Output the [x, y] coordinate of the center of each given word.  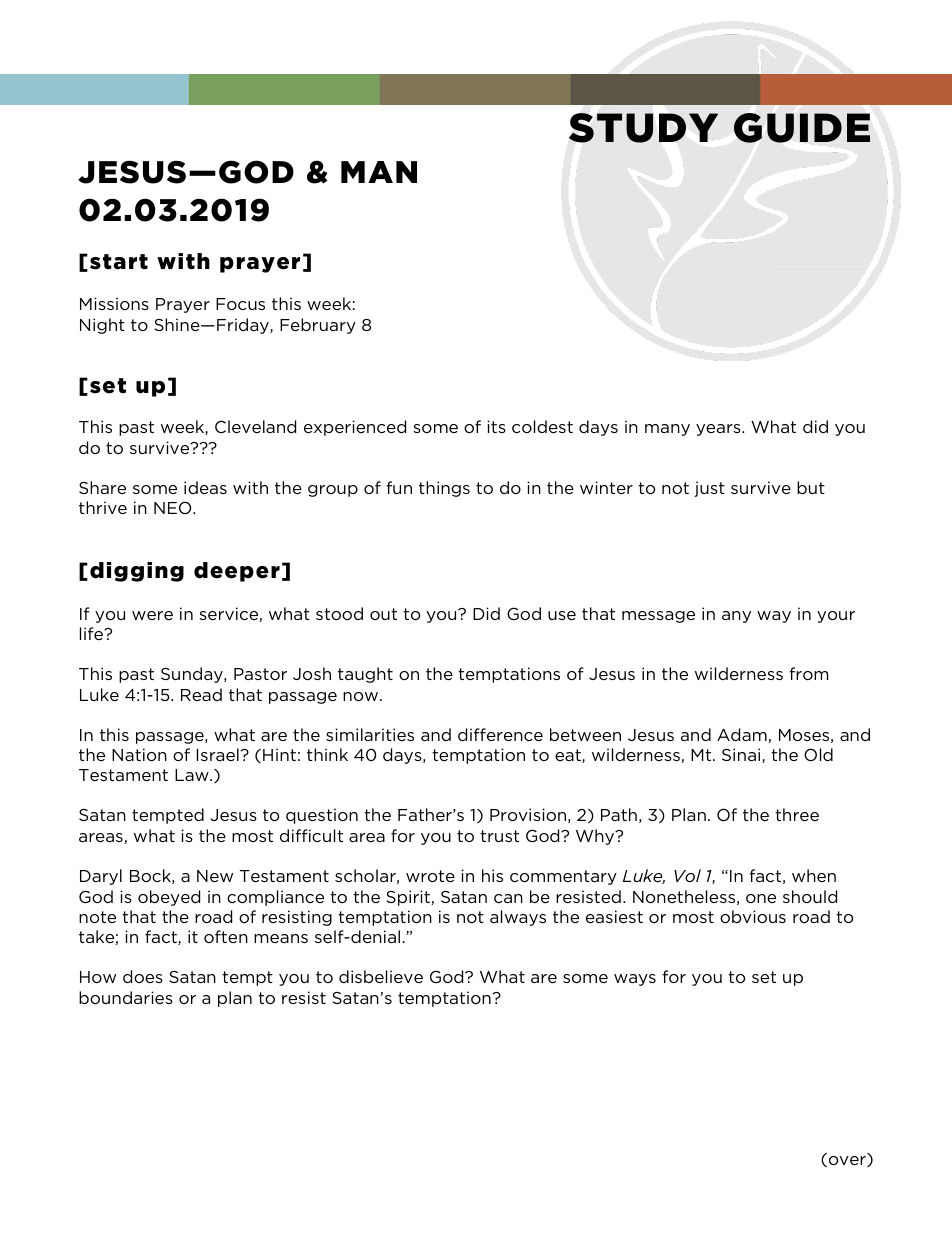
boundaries [126, 997]
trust [499, 836]
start [119, 262]
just [709, 489]
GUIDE [802, 128]
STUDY [643, 128]
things [444, 489]
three [797, 814]
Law [193, 775]
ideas [205, 487]
